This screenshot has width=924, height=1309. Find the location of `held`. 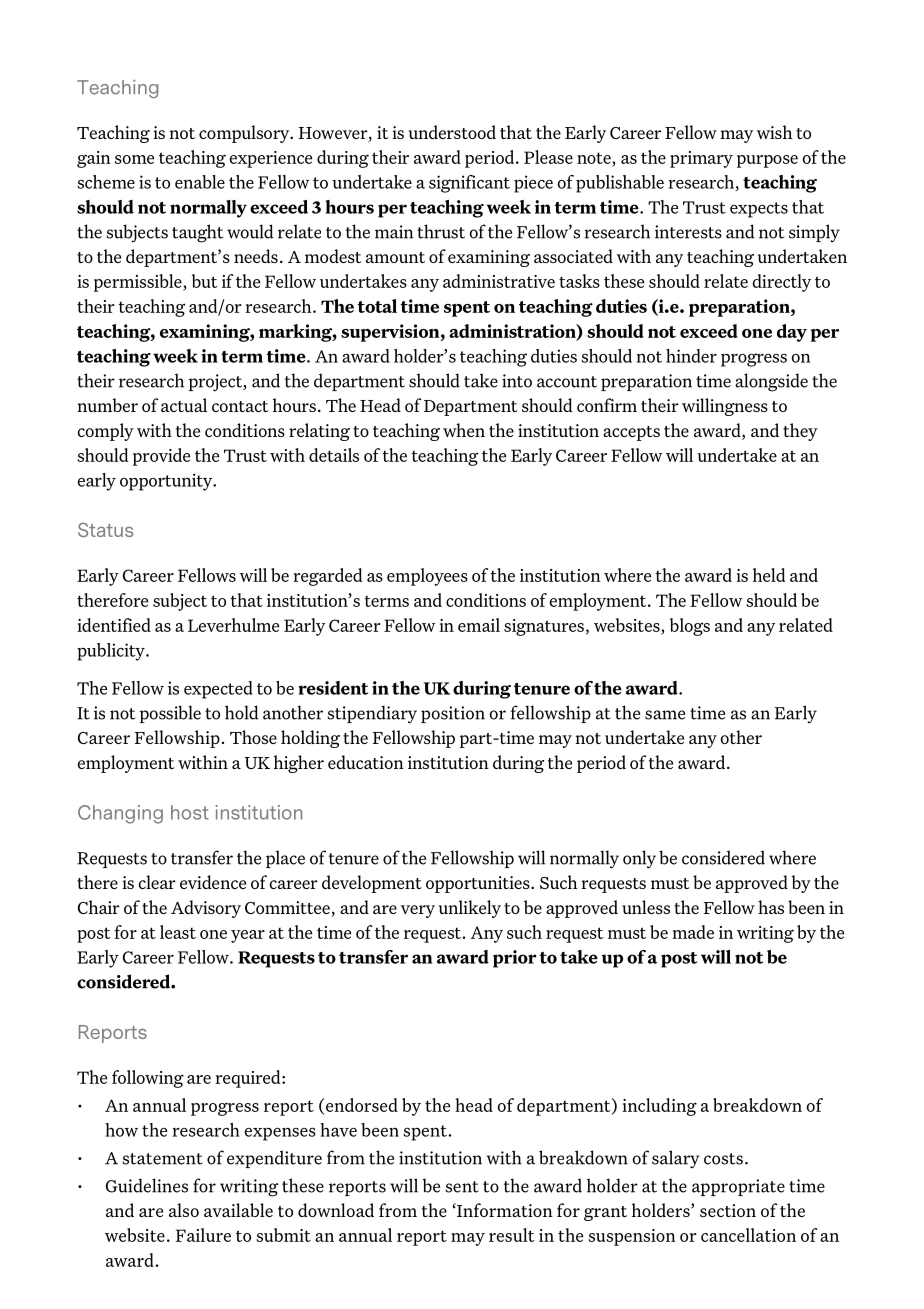

held is located at coordinates (769, 575).
